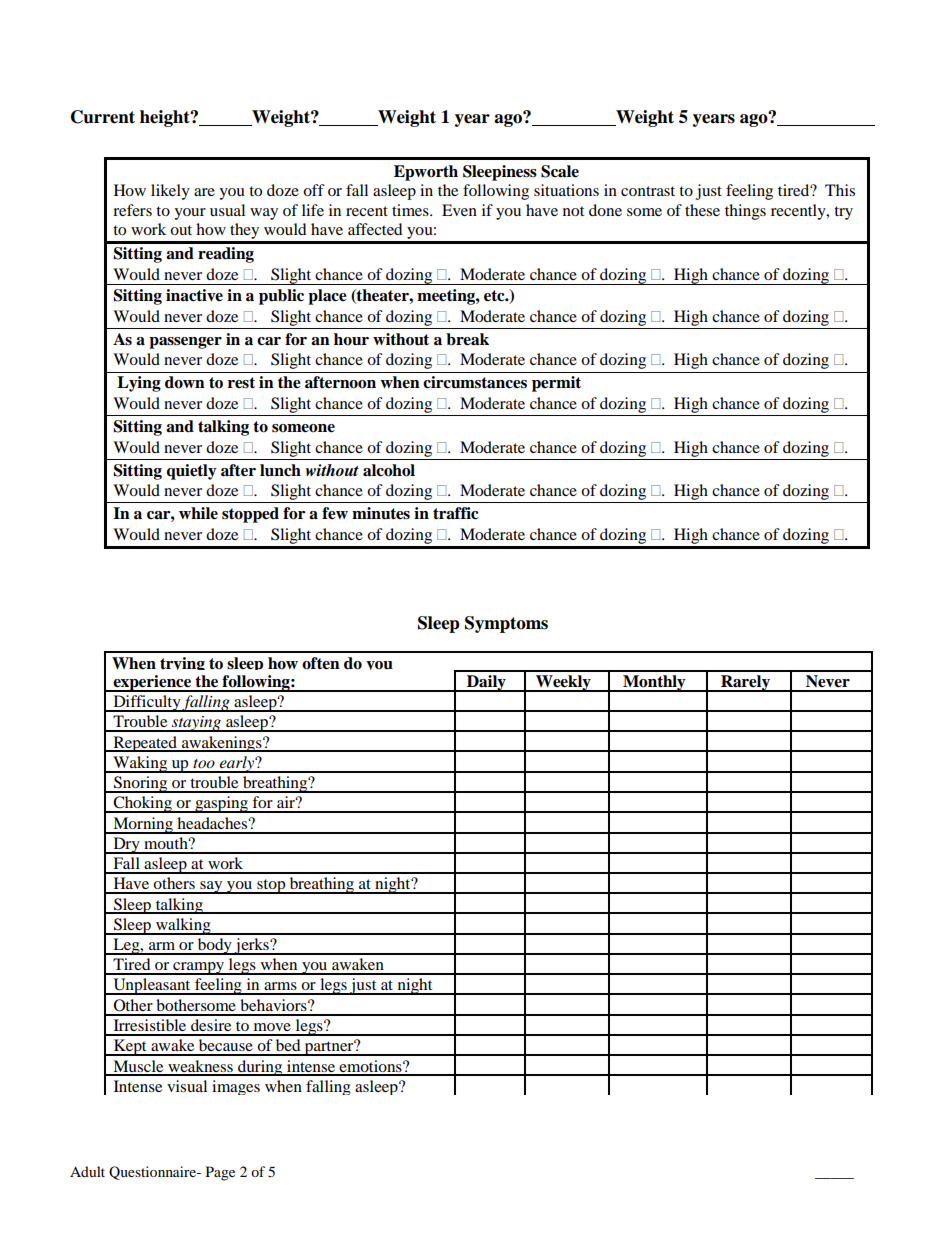  I want to click on Symptoms, so click(506, 624).
